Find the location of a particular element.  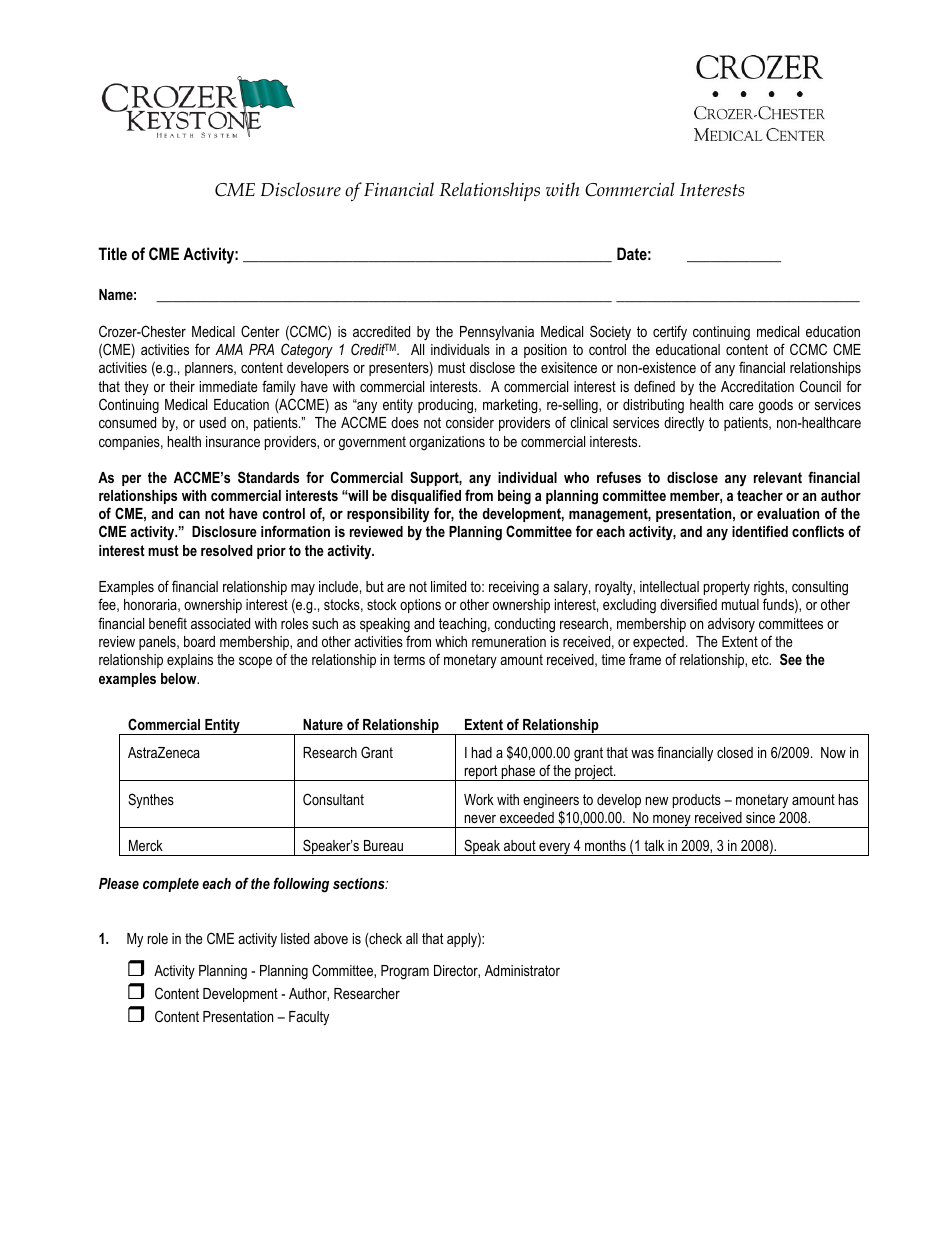

certify is located at coordinates (670, 332).
